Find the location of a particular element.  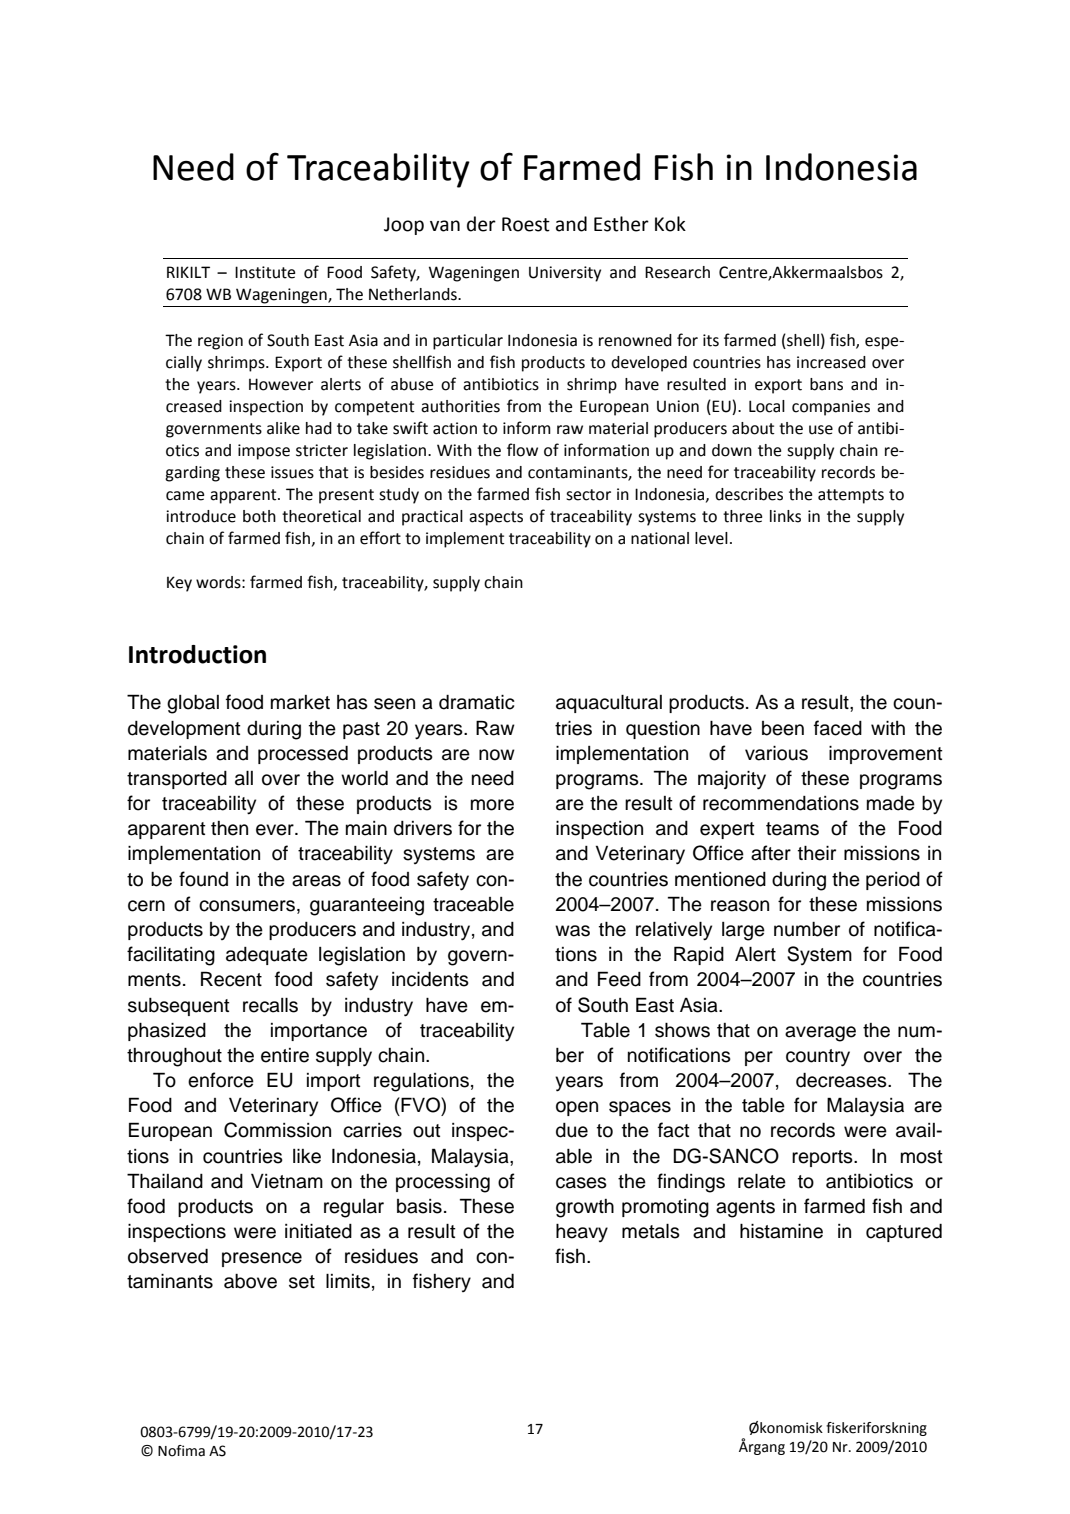

presence is located at coordinates (262, 1259).
